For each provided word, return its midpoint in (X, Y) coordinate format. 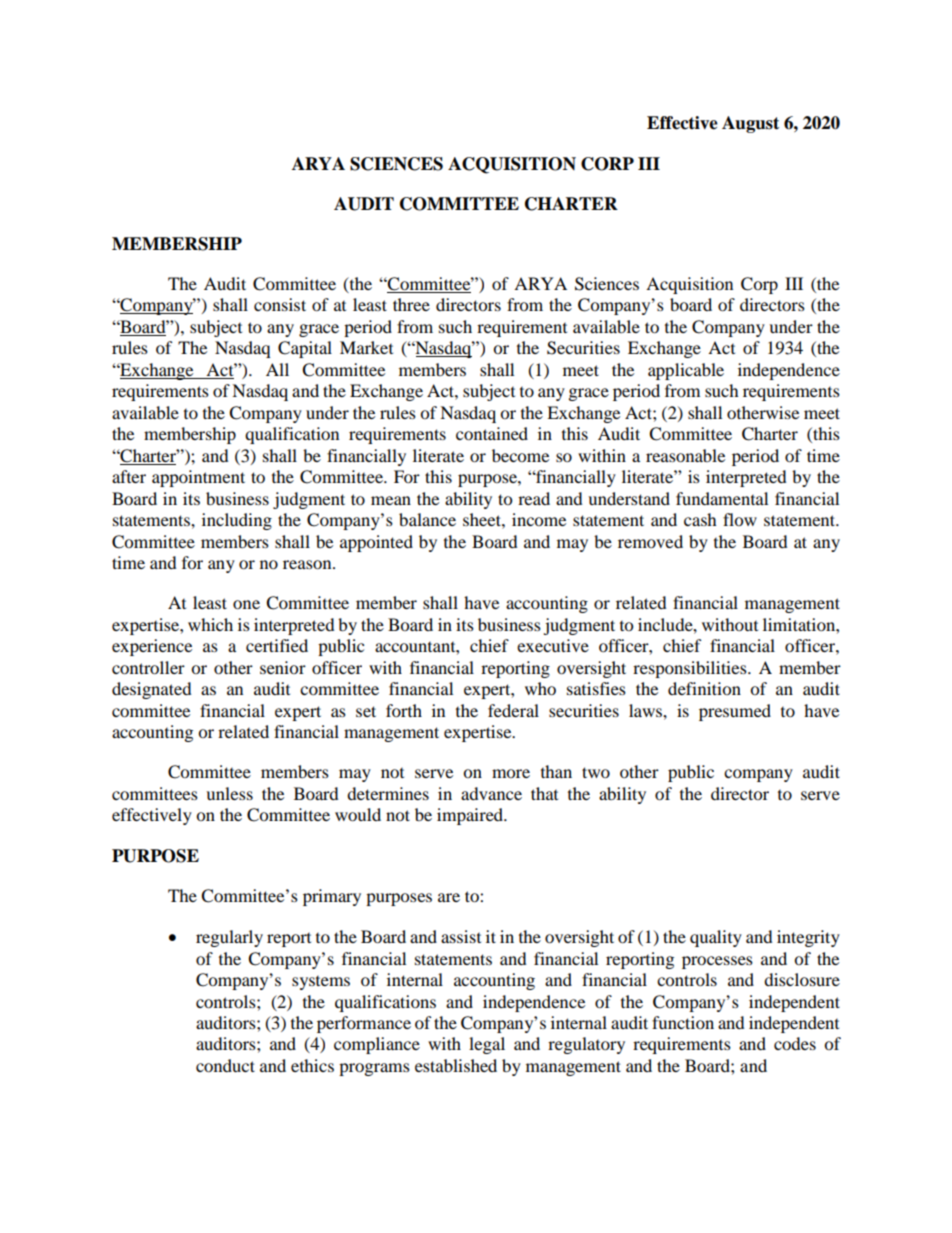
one (246, 604)
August (750, 124)
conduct (225, 1065)
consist (280, 304)
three (411, 304)
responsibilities (691, 669)
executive (553, 645)
